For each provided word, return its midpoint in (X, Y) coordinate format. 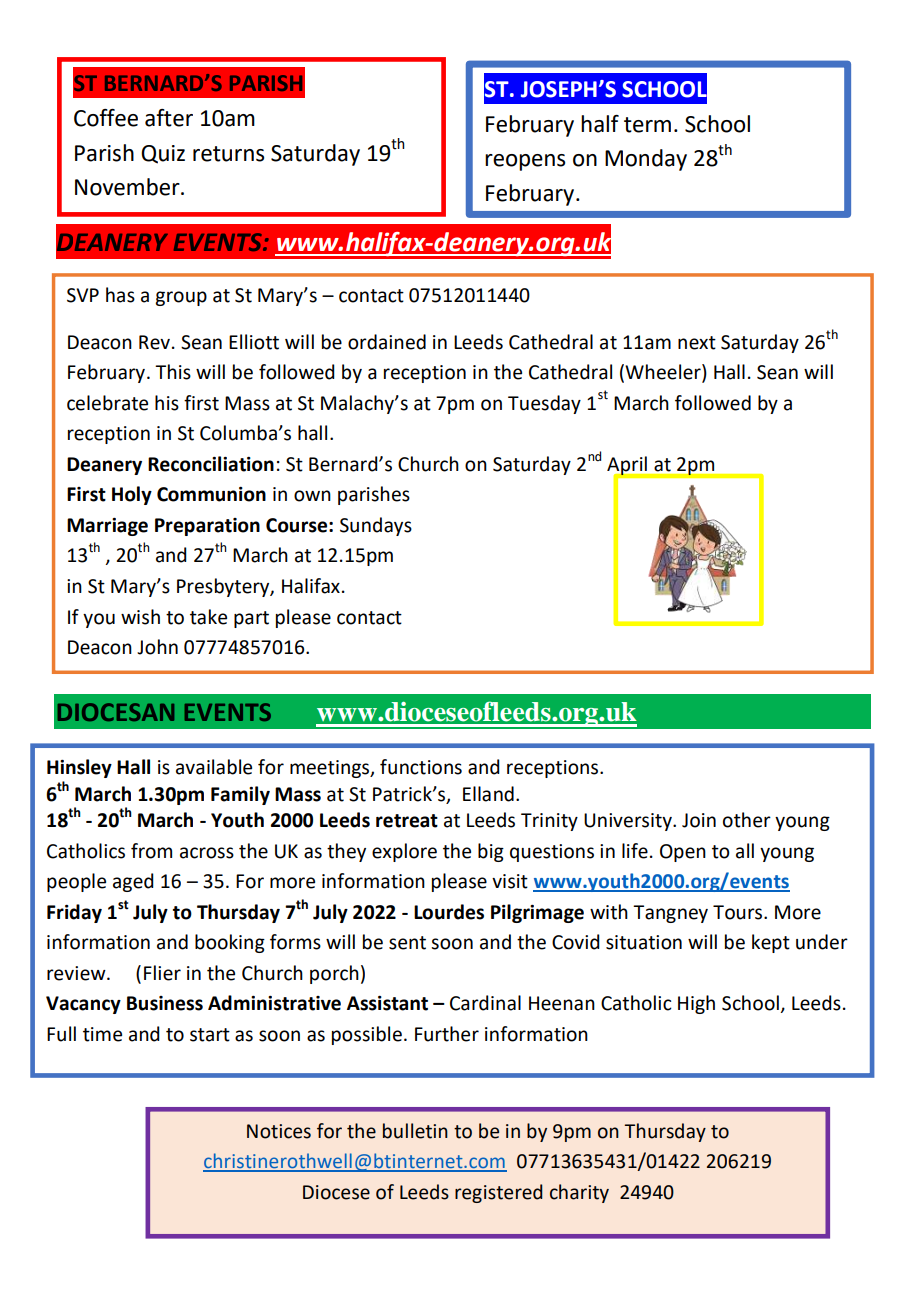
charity (579, 1193)
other (747, 820)
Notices (279, 1131)
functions (421, 767)
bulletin (415, 1131)
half (600, 124)
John (157, 647)
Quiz (163, 154)
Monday (646, 160)
